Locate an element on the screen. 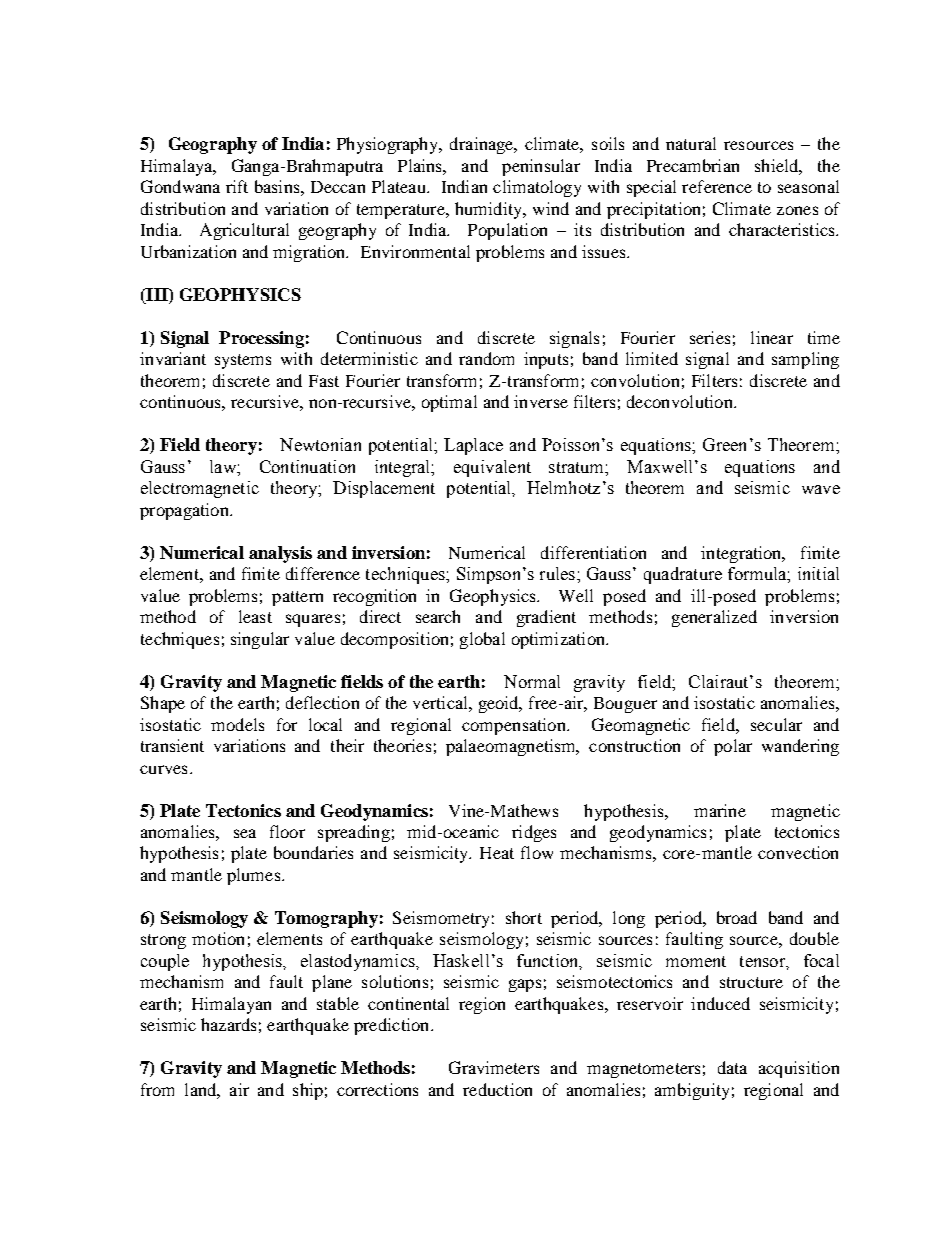 This screenshot has width=952, height=1233. equivalent is located at coordinates (492, 468).
